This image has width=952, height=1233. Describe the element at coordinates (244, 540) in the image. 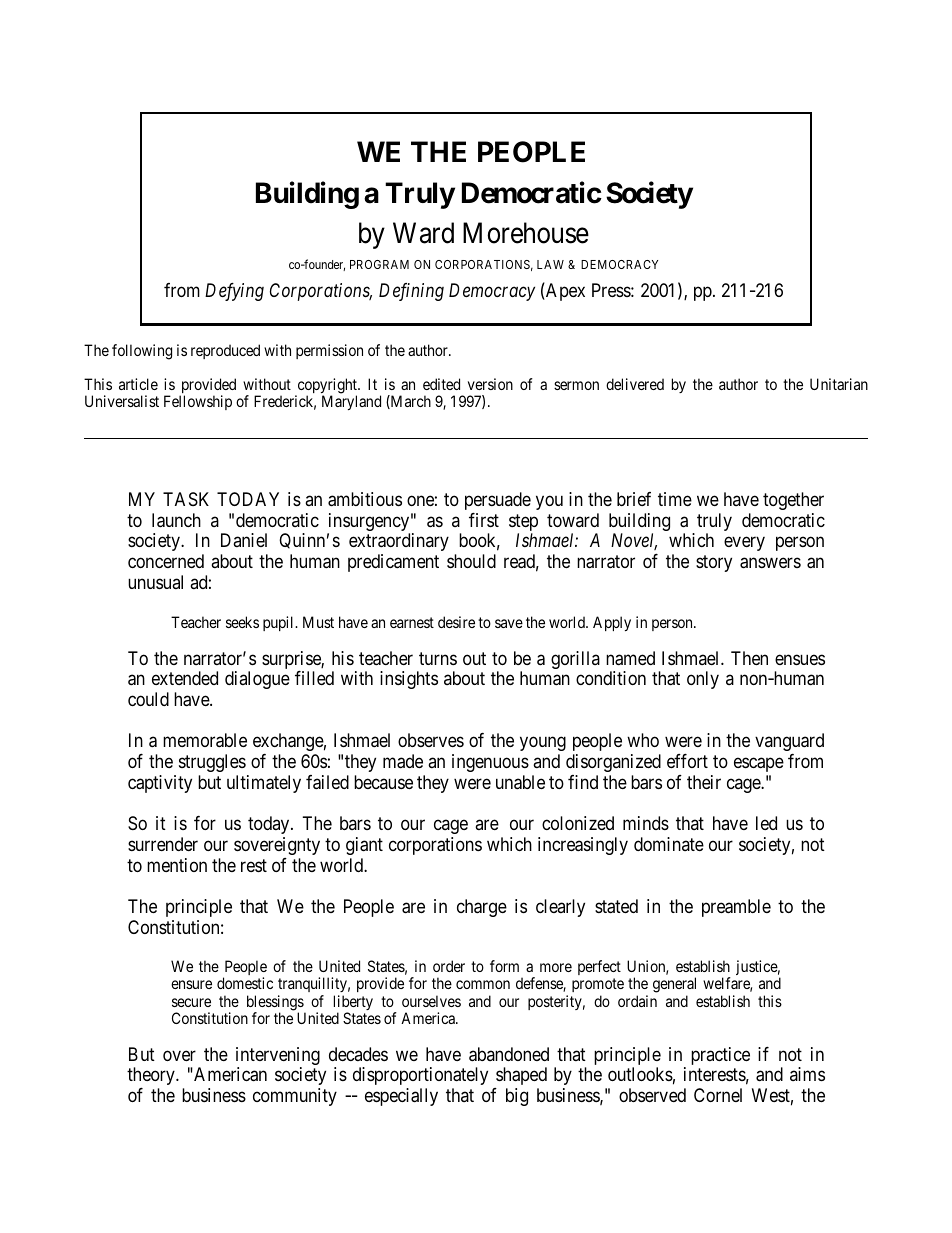

I see `Daniel` at that location.
